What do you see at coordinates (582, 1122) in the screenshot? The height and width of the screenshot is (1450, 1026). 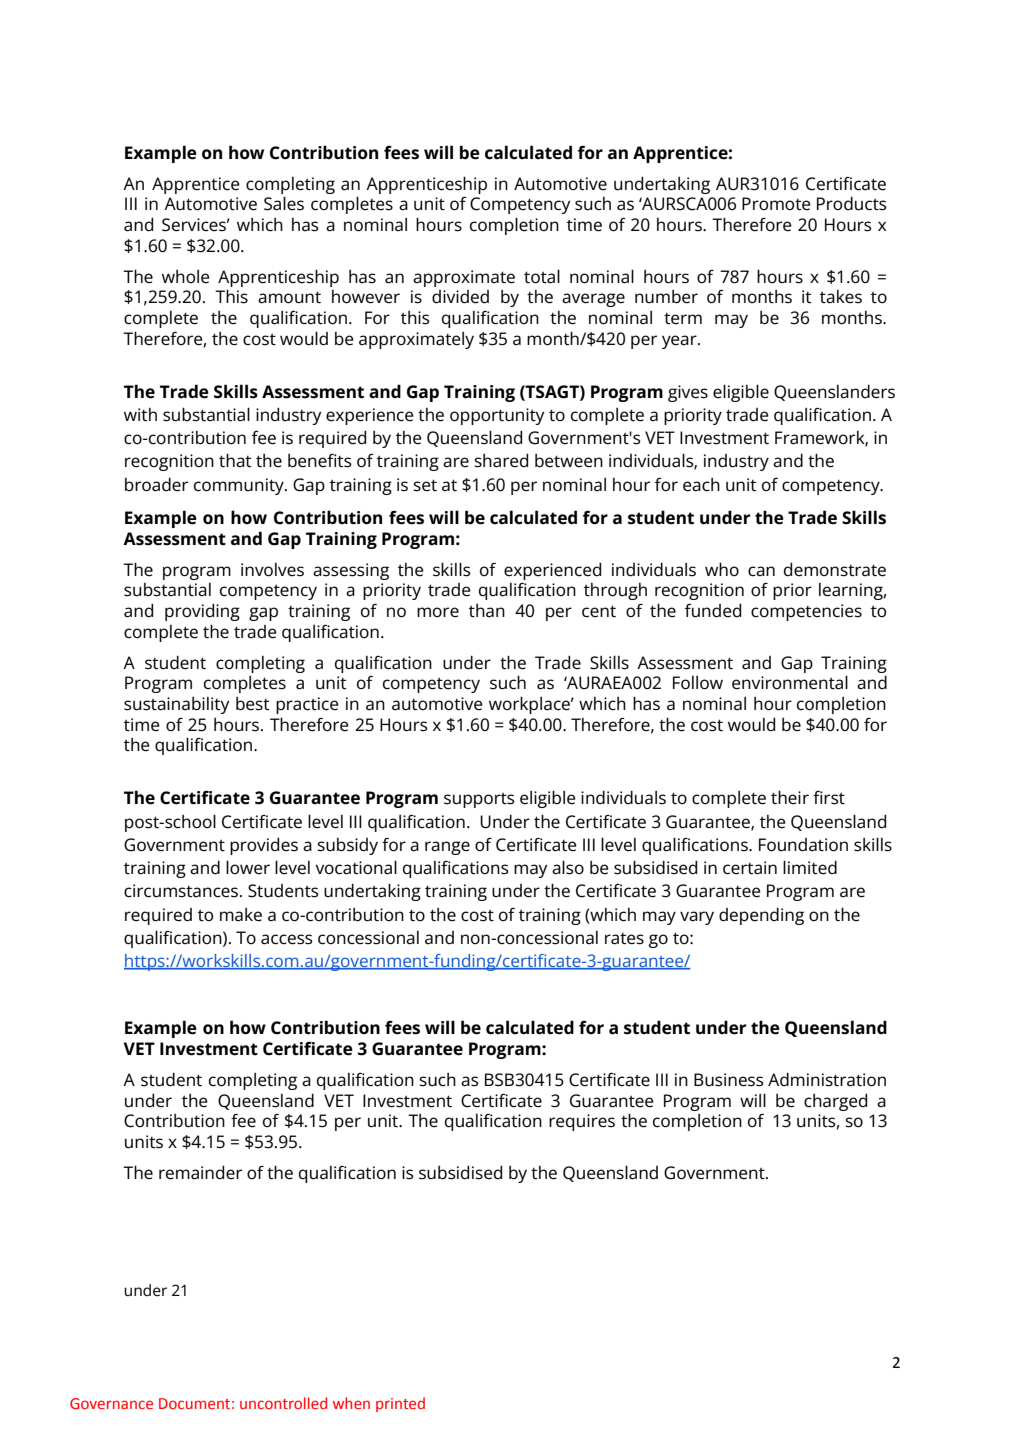 I see `requires` at bounding box center [582, 1122].
